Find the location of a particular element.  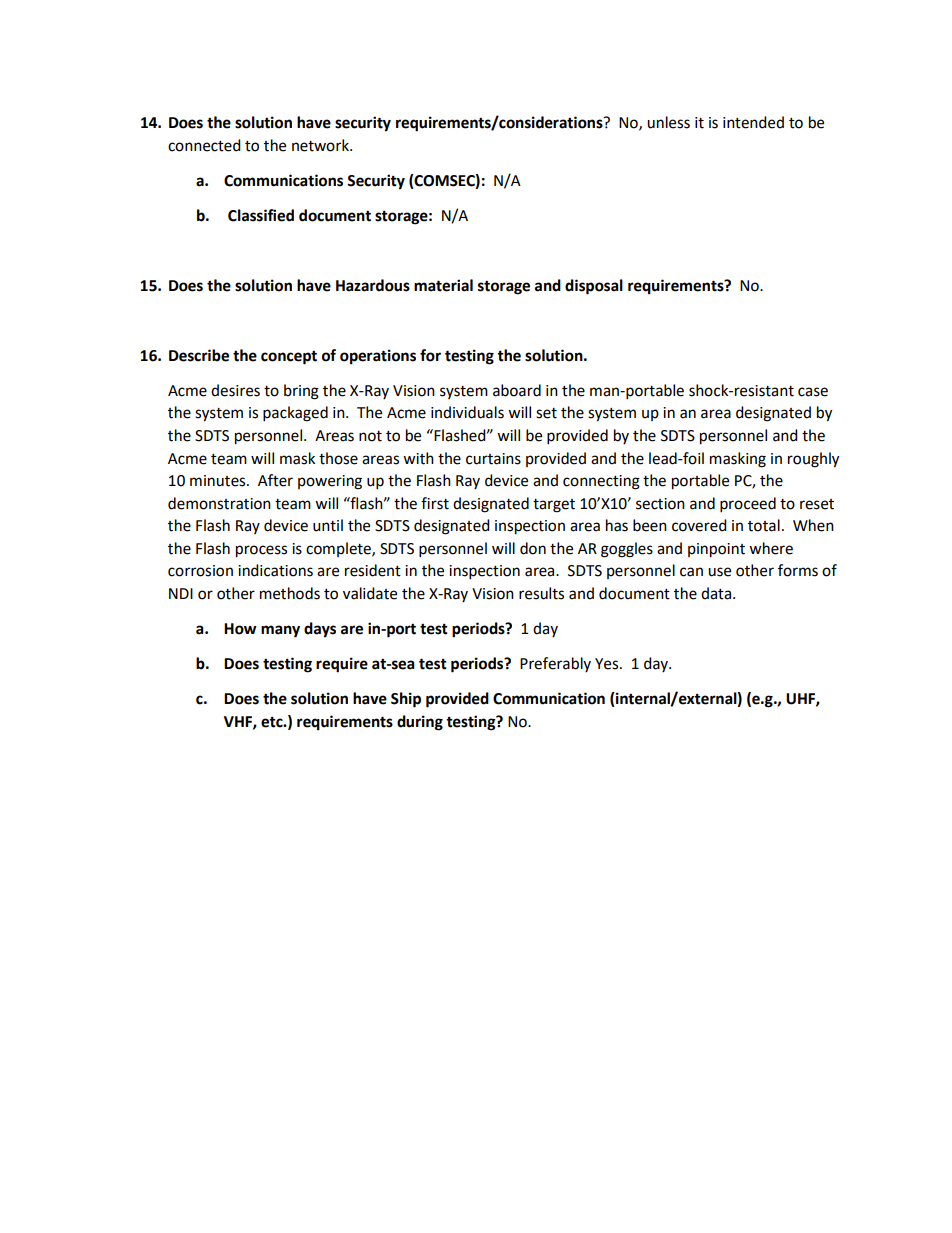

intended is located at coordinates (753, 122).
